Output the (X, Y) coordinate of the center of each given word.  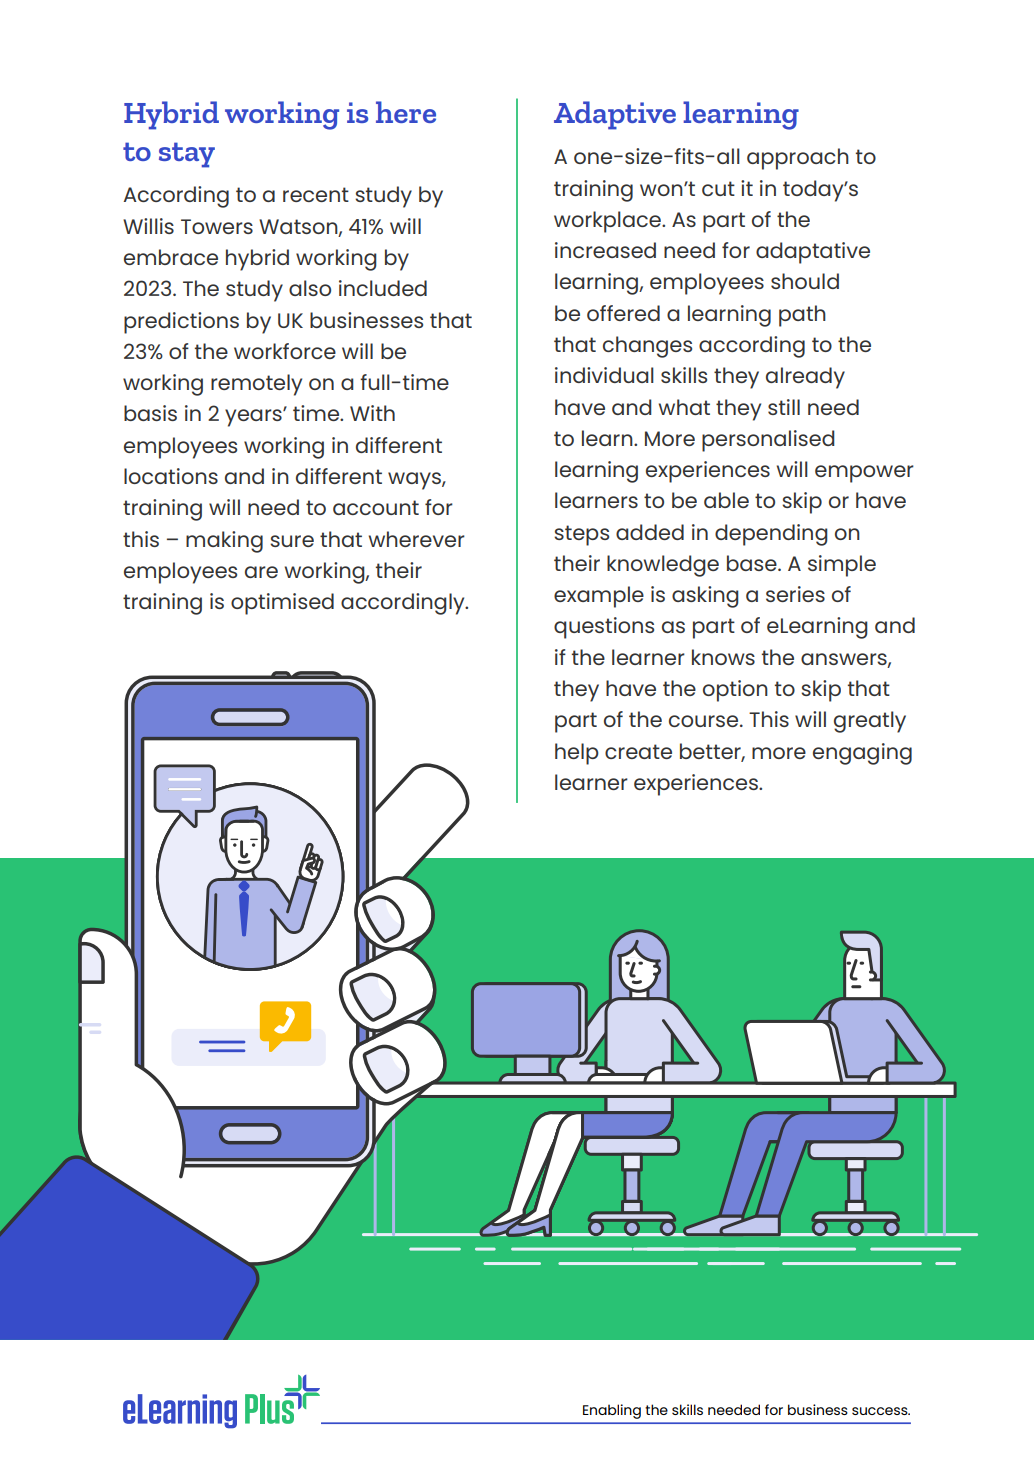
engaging (862, 754)
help (577, 754)
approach (798, 159)
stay (187, 155)
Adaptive (615, 115)
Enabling (612, 1411)
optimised (282, 604)
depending (771, 535)
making (224, 542)
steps (581, 535)
